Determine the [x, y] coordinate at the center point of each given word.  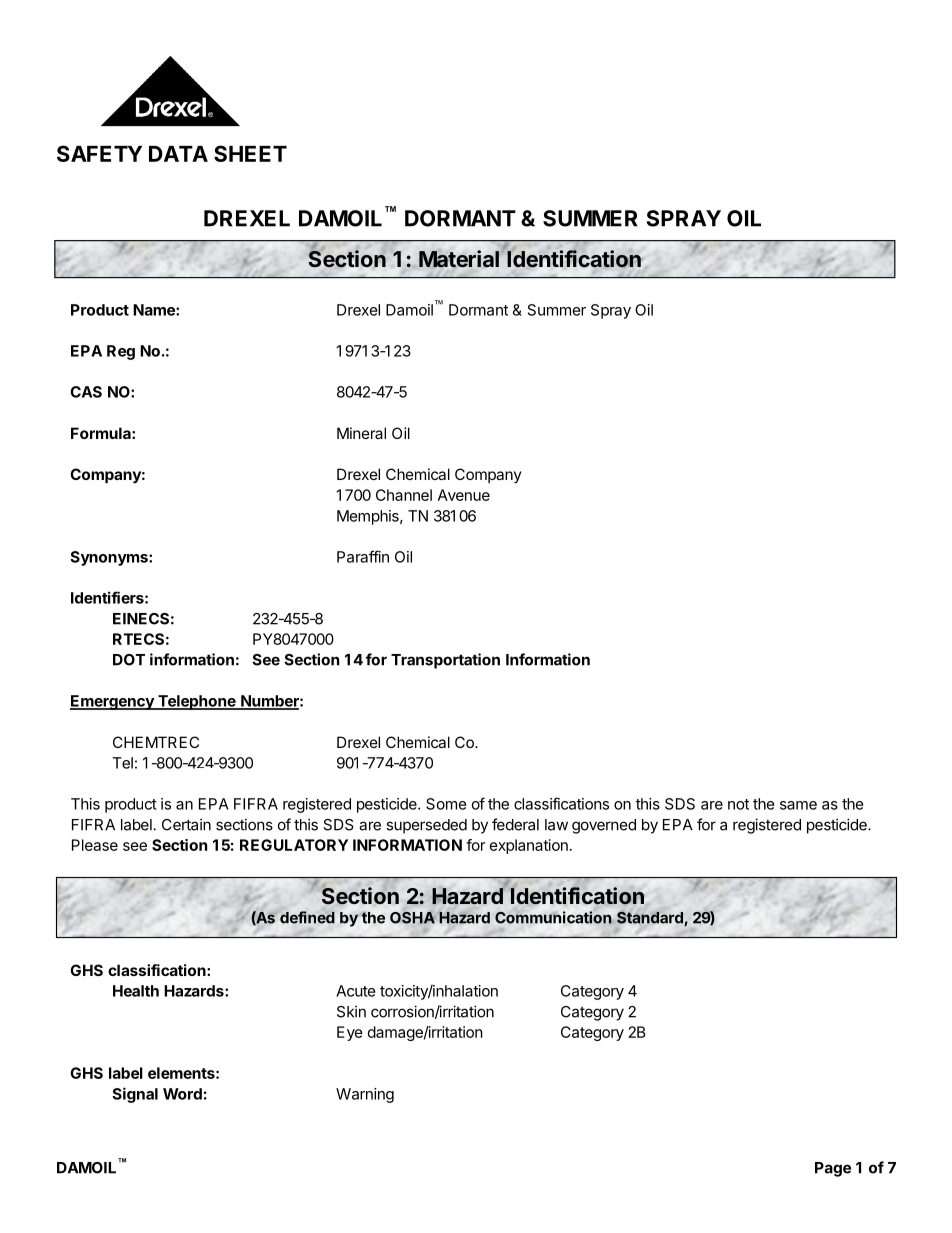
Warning [365, 1095]
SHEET [250, 153]
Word [182, 1094]
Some [446, 804]
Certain [186, 824]
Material [459, 259]
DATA [178, 154]
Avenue [464, 495]
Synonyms [110, 558]
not [738, 804]
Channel [404, 495]
